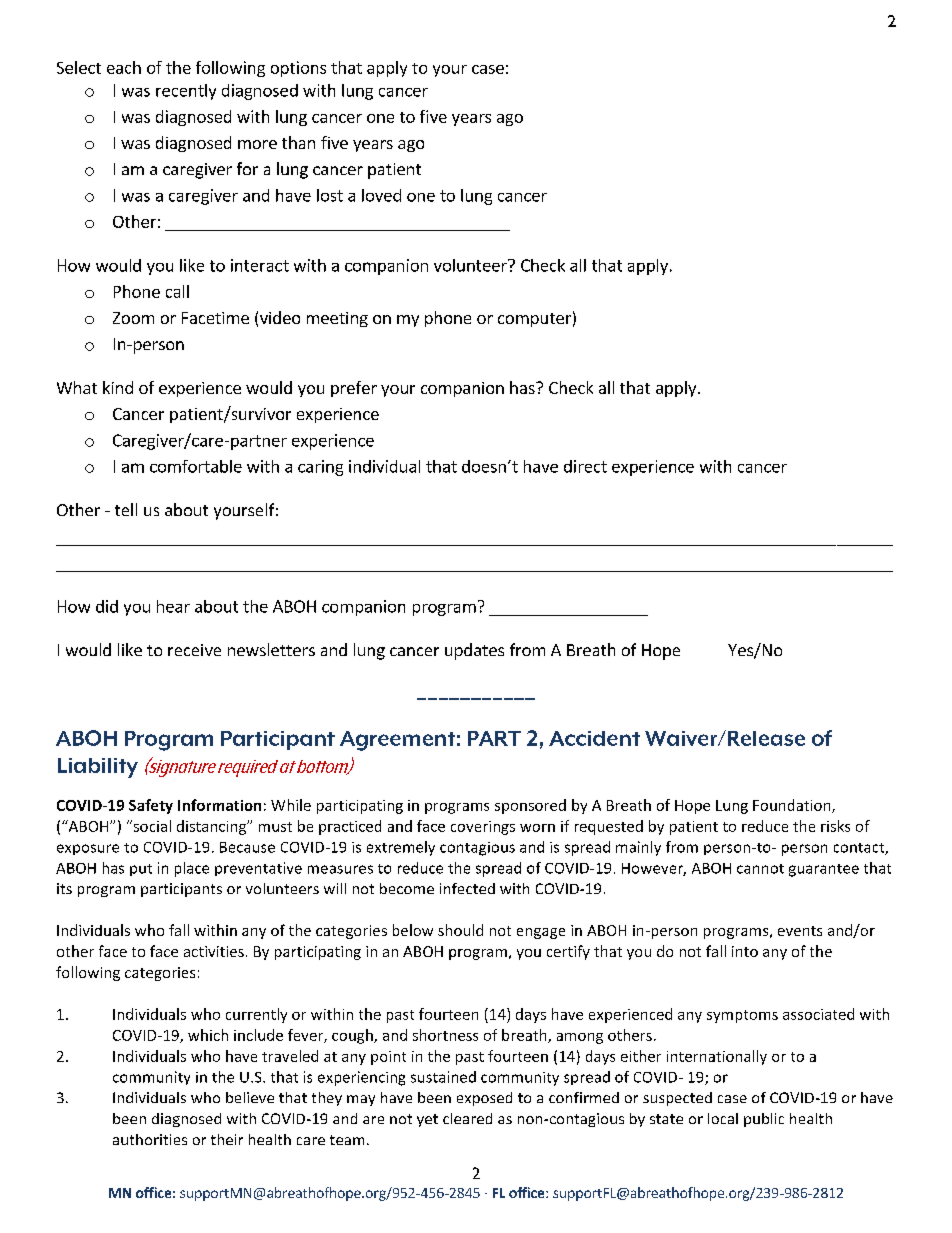 The height and width of the screenshot is (1233, 952). I want to click on loved, so click(381, 195).
